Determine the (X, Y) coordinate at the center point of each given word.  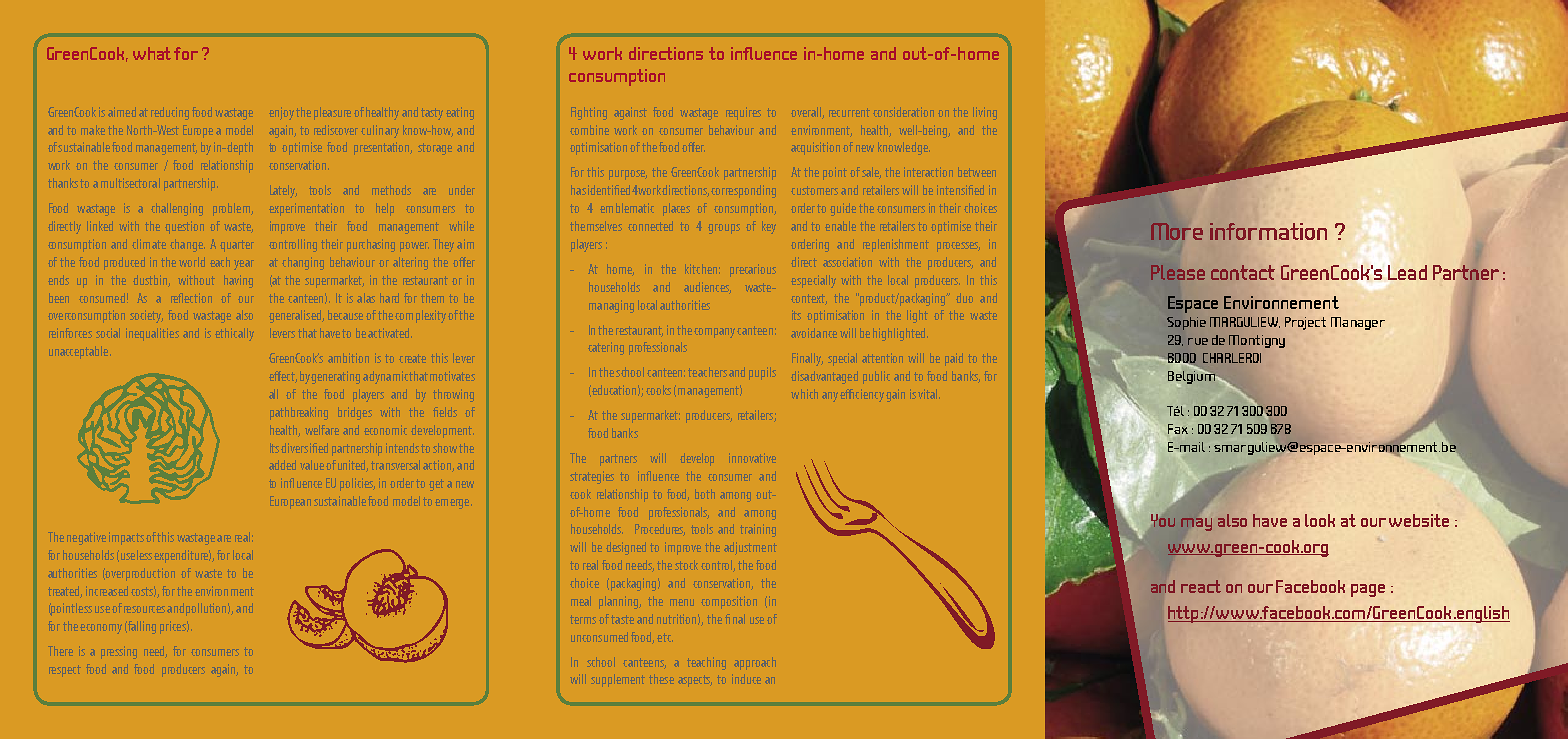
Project (1305, 323)
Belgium (1191, 377)
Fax (1178, 429)
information (1268, 231)
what (152, 53)
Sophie (1186, 323)
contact (1243, 272)
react (1201, 586)
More (1177, 231)
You (1162, 519)
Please (1178, 272)
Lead (1407, 272)
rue (1198, 341)
